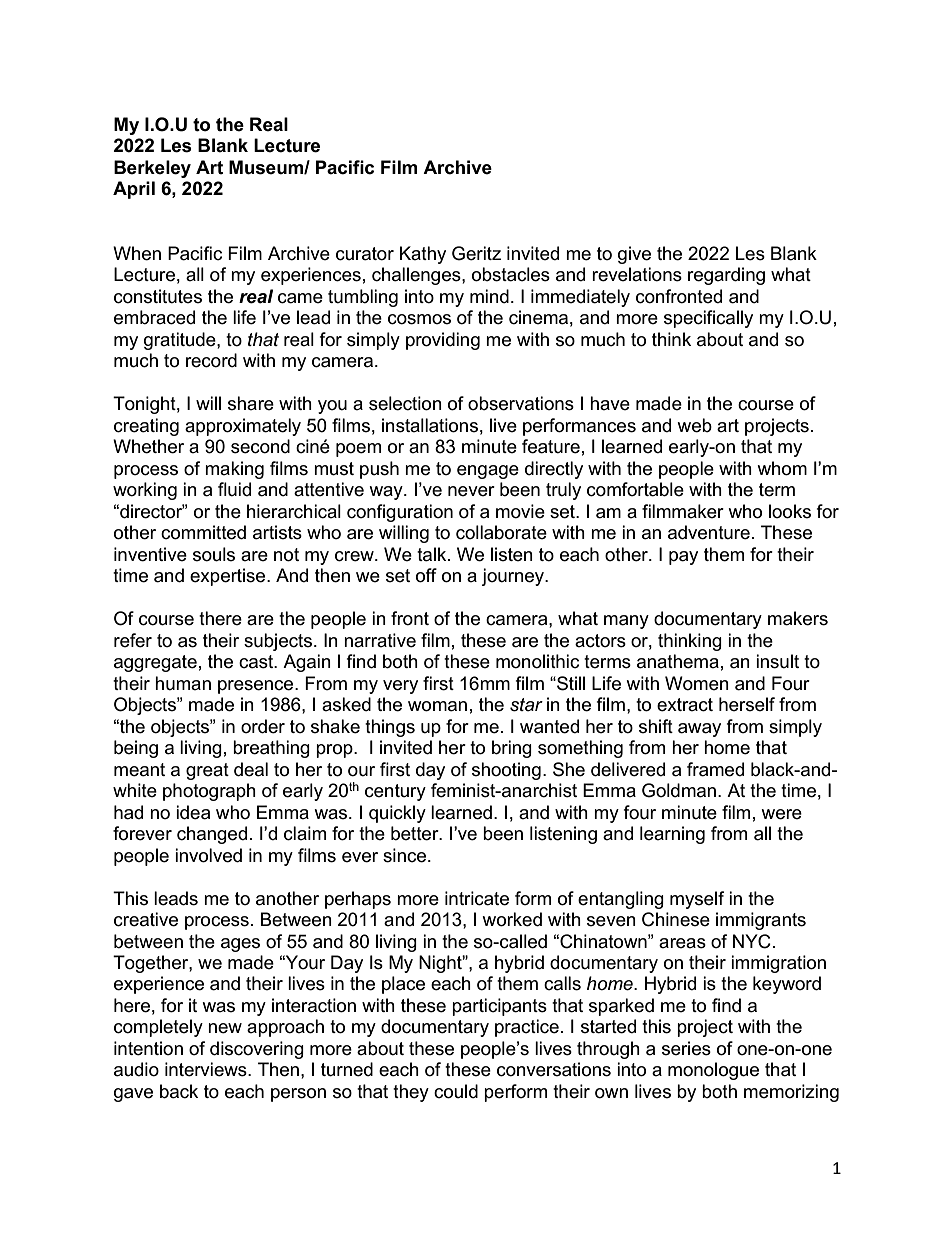 The width and height of the screenshot is (952, 1233). I want to click on could, so click(456, 1091).
